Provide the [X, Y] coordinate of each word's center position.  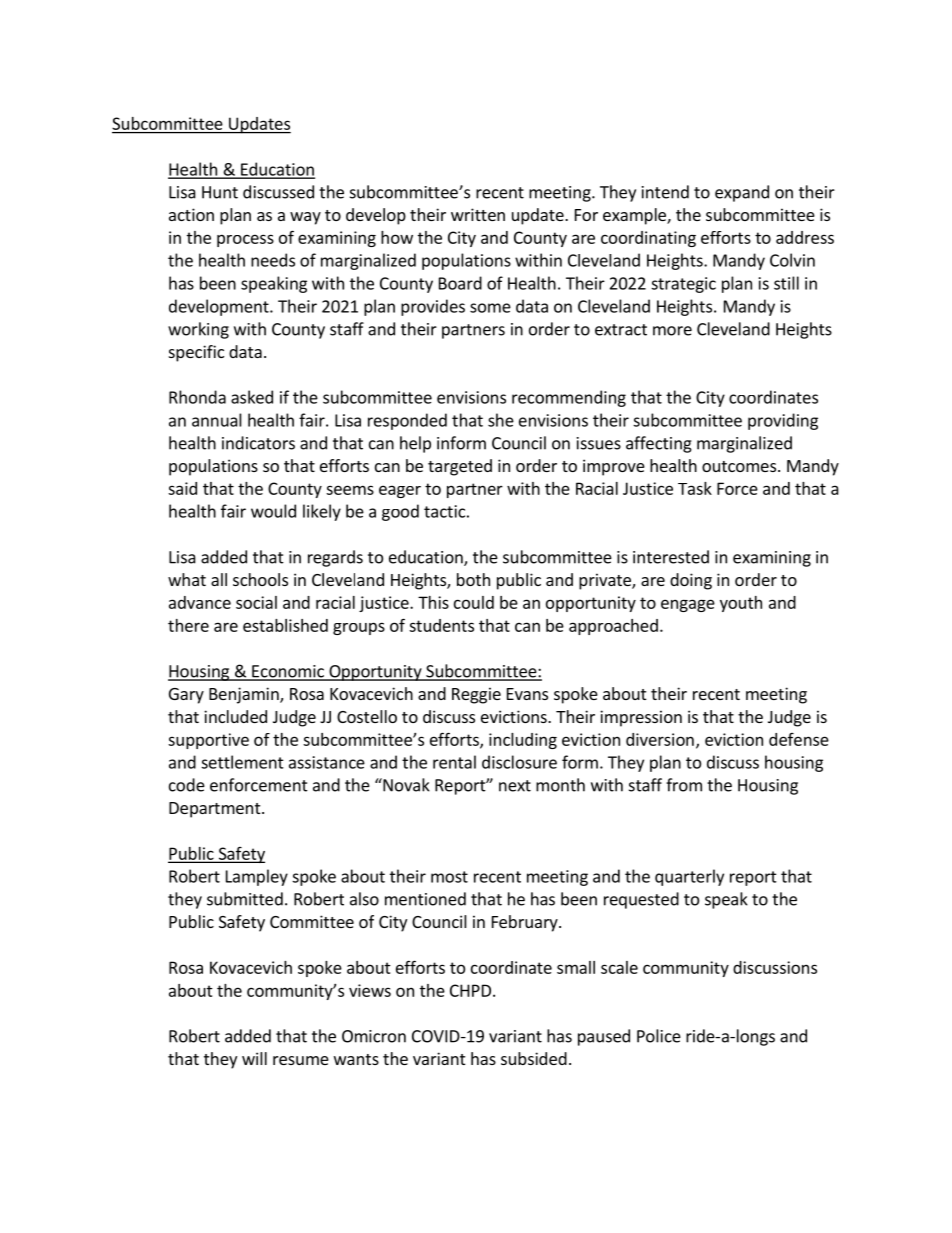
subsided [534, 1058]
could [474, 602]
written [478, 214]
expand [742, 193]
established [285, 625]
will [254, 1058]
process [245, 240]
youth [741, 604]
